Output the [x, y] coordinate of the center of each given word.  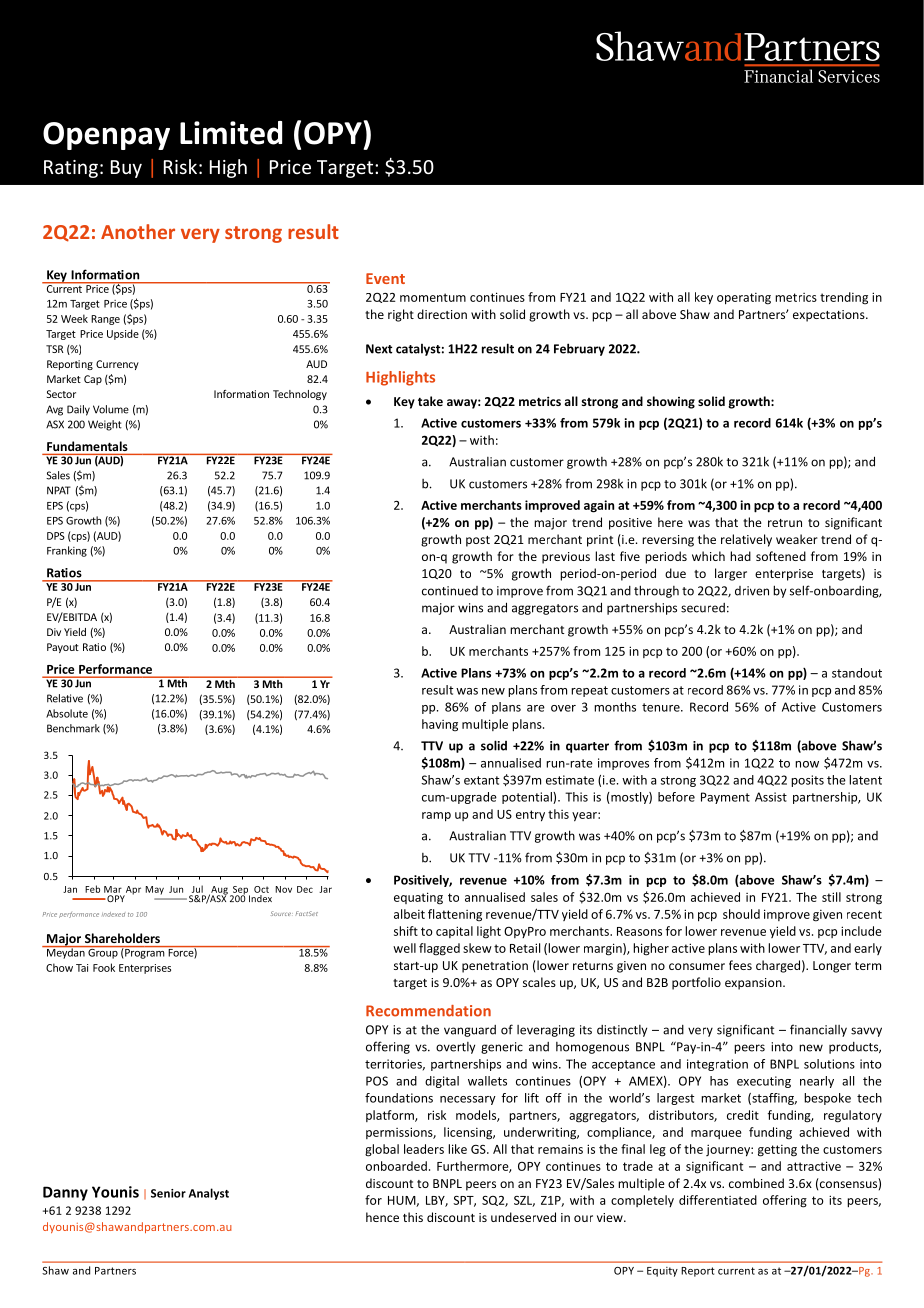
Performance [115, 669]
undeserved [523, 1217]
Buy [126, 169]
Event [385, 278]
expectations [830, 316]
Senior [168, 1193]
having [440, 725]
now [807, 764]
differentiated [718, 1200]
